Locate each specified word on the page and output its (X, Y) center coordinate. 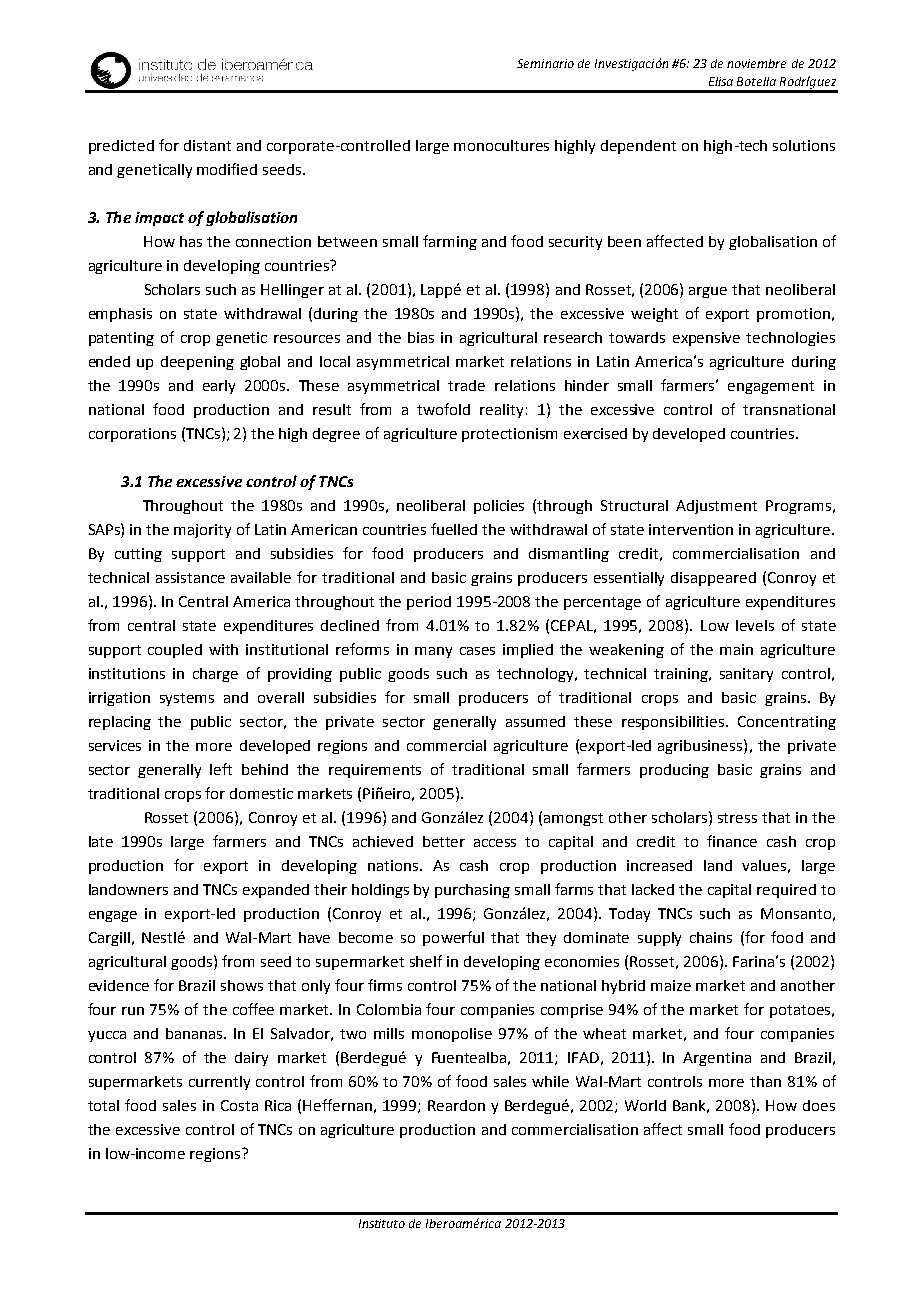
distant (207, 145)
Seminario (545, 63)
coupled (175, 651)
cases (477, 651)
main (736, 649)
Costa (239, 1105)
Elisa (721, 81)
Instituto (382, 1223)
